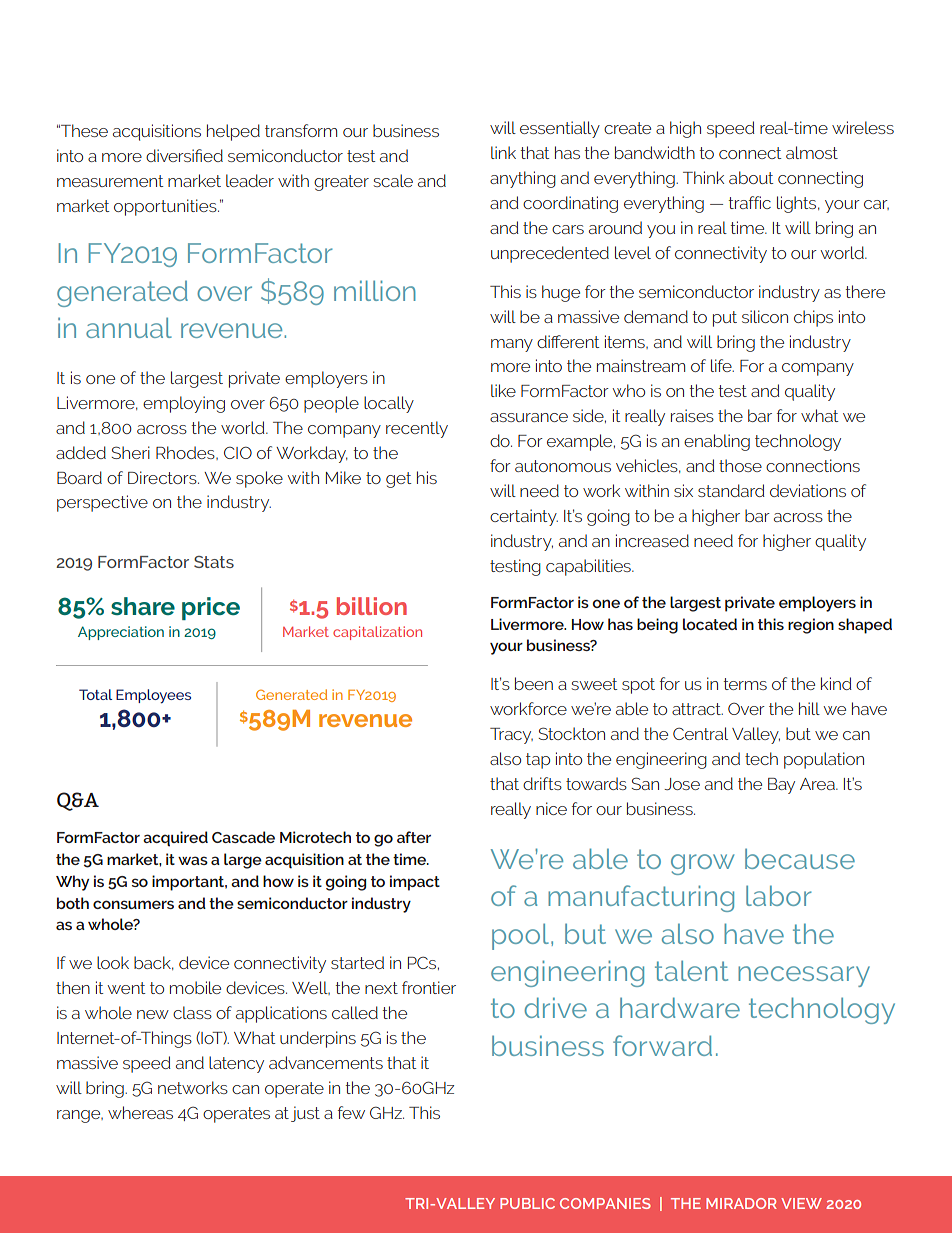 This screenshot has width=952, height=1233. I want to click on PUBLIC, so click(527, 1203).
